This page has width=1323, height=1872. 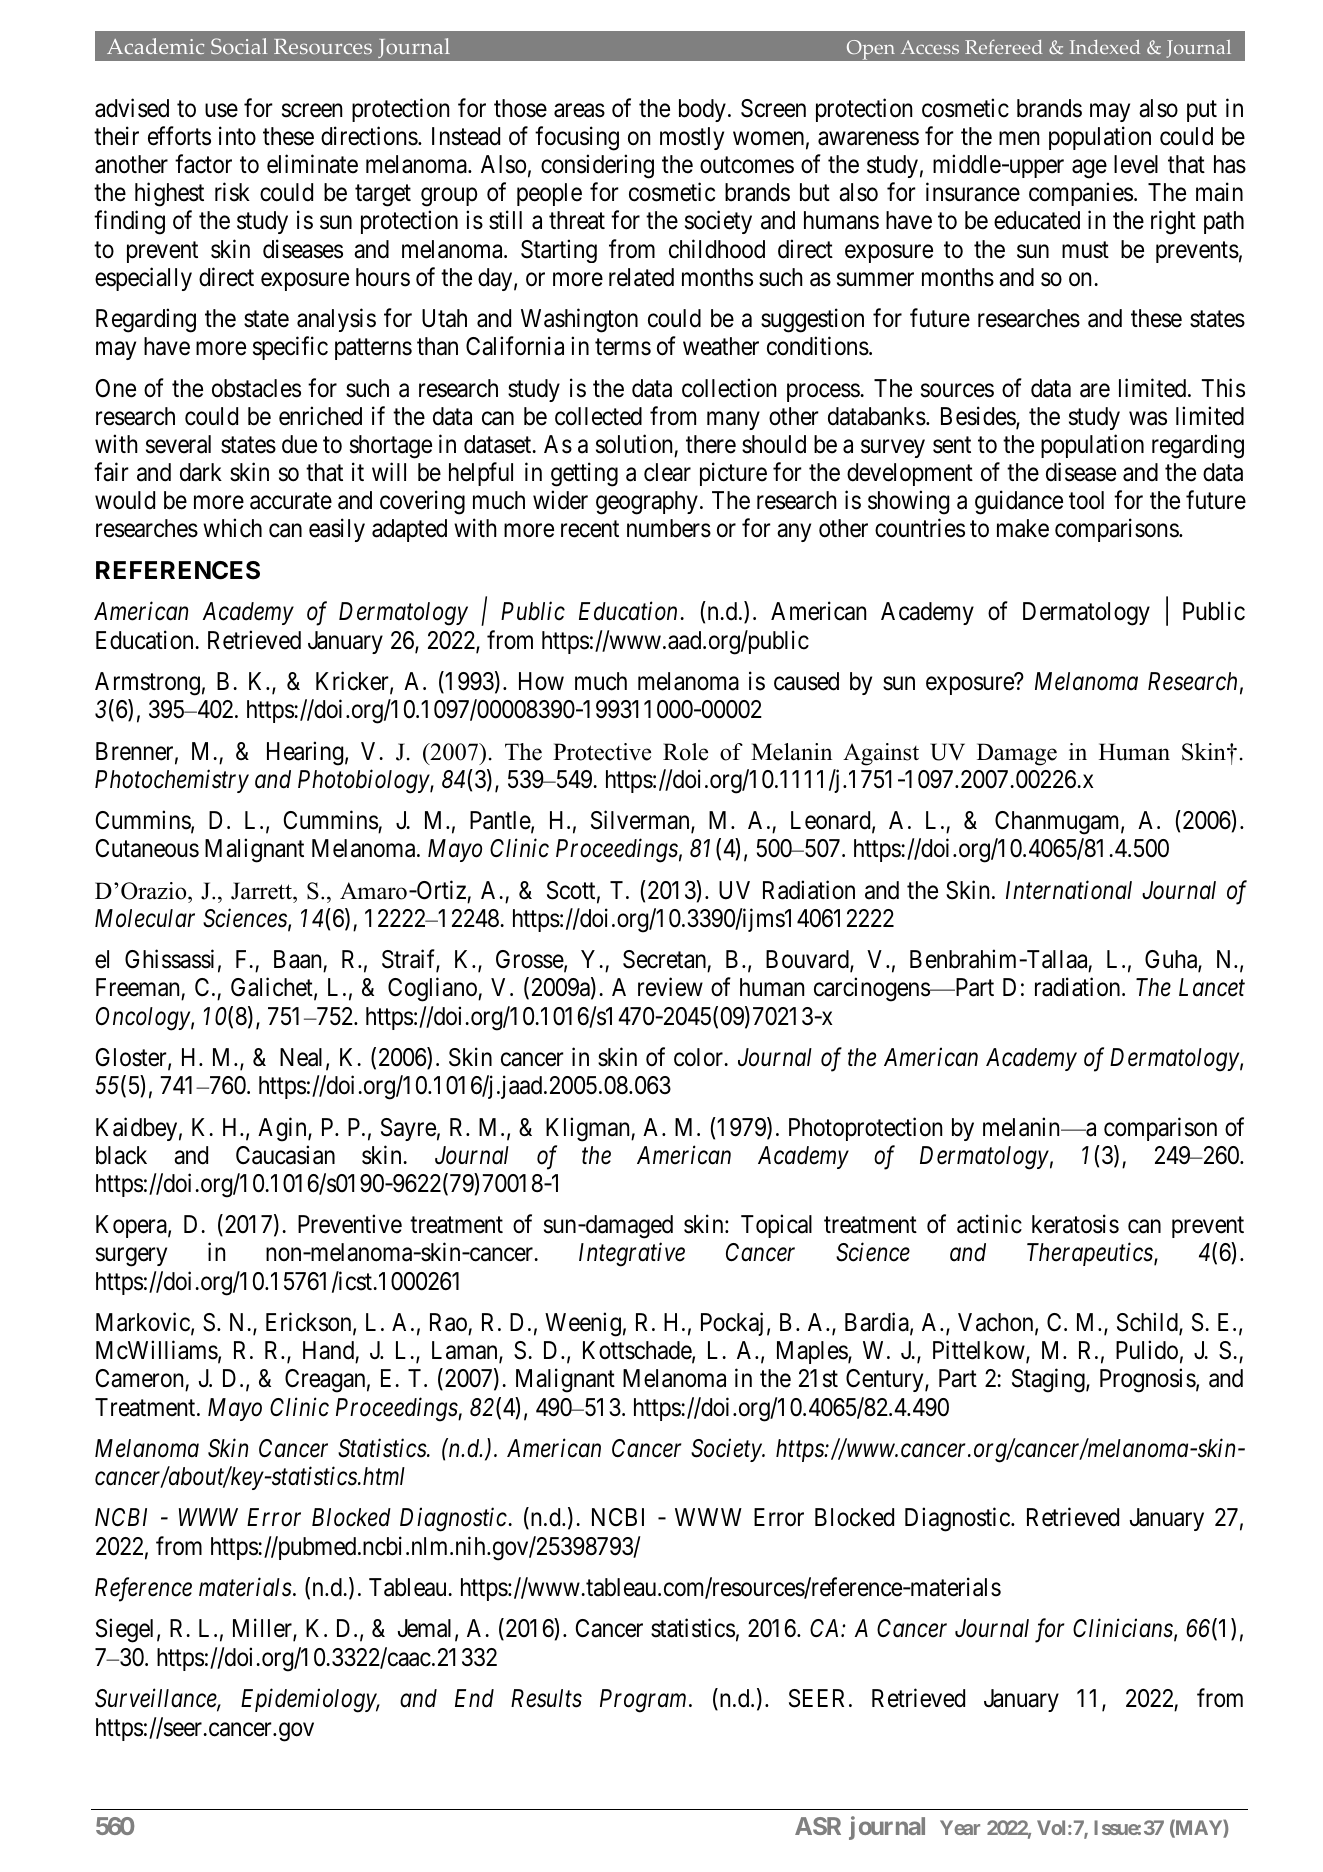 I want to click on Armstrong, so click(x=147, y=684).
